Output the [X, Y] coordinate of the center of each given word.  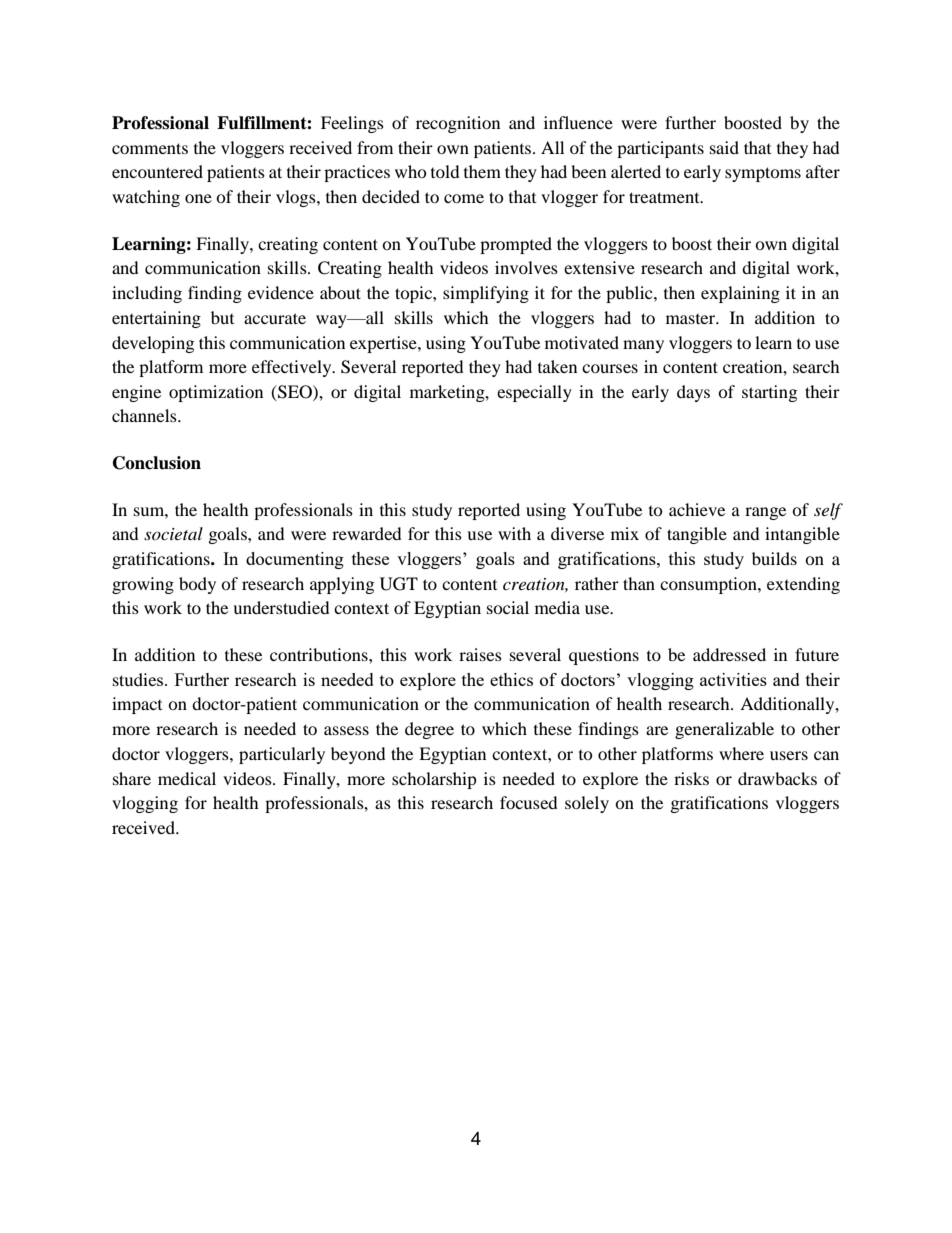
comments [150, 148]
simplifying [486, 294]
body [197, 585]
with [514, 533]
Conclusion [157, 463]
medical [187, 778]
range [765, 513]
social [508, 607]
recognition [458, 124]
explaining [740, 294]
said [724, 147]
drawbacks [777, 778]
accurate [275, 318]
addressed [729, 654]
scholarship [434, 780]
